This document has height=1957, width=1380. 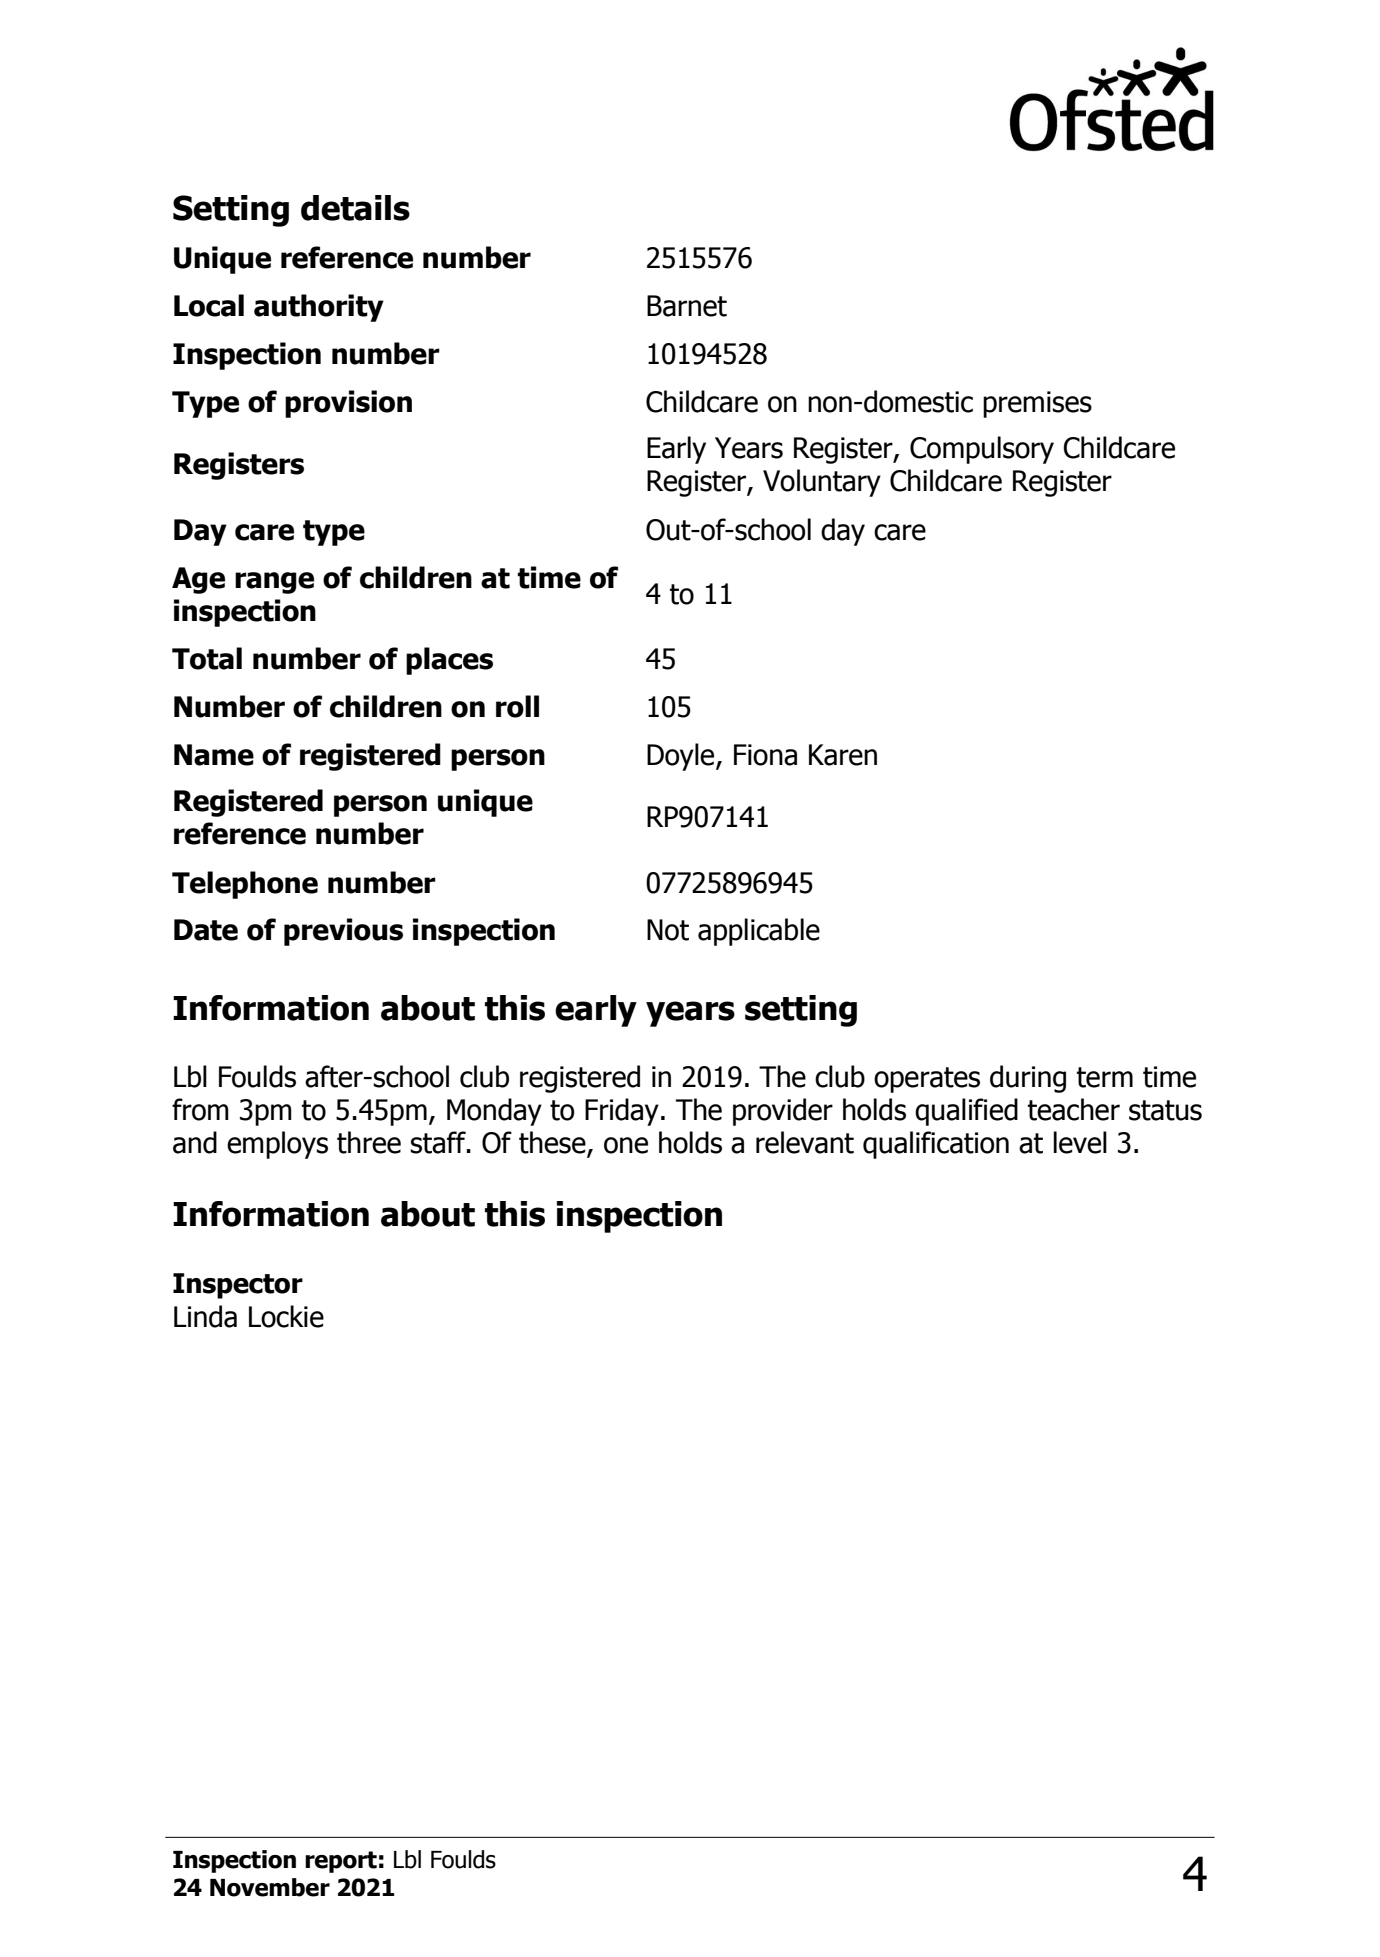 I want to click on Linda, so click(x=205, y=1316).
